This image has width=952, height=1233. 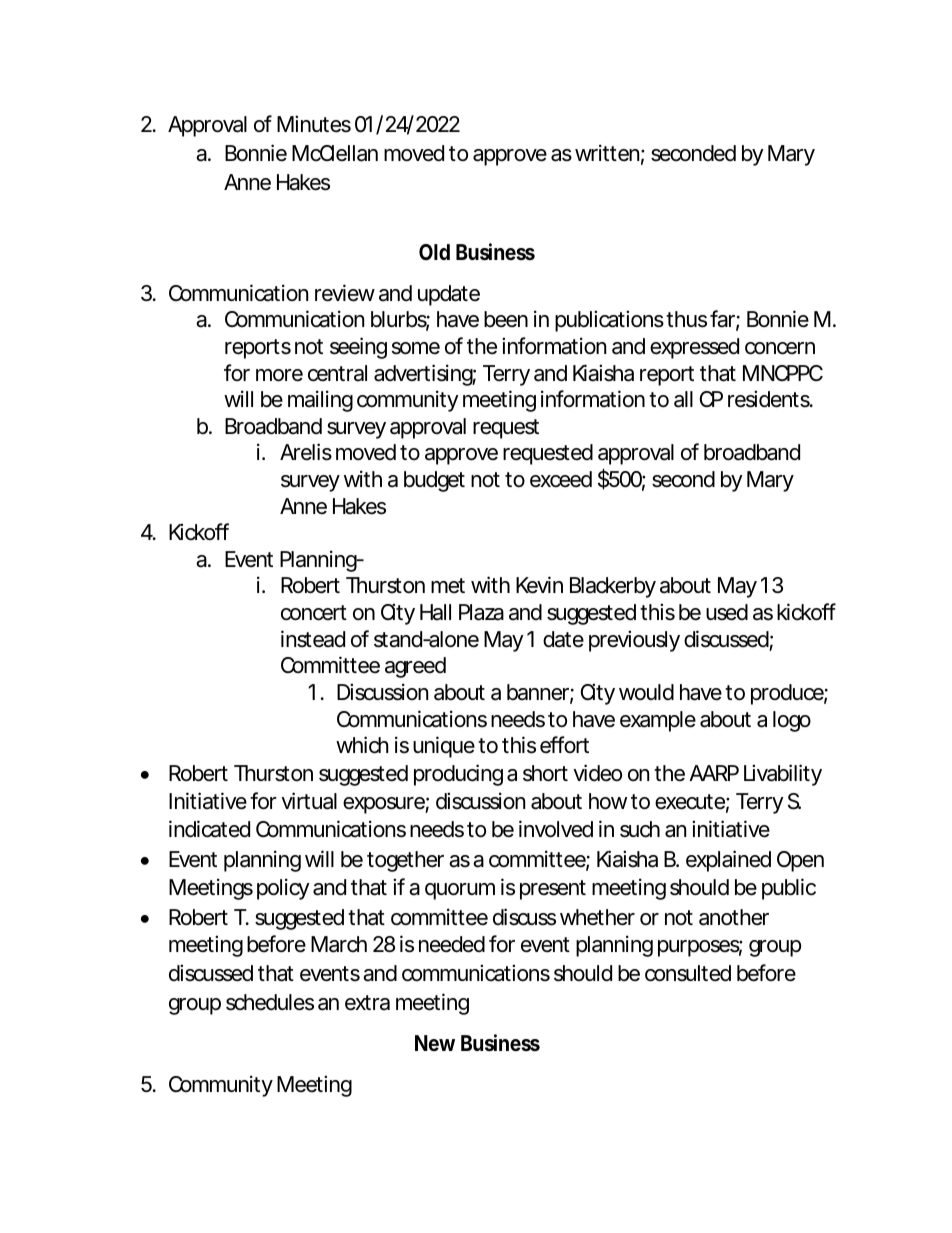 What do you see at coordinates (337, 373) in the image?
I see `central` at bounding box center [337, 373].
